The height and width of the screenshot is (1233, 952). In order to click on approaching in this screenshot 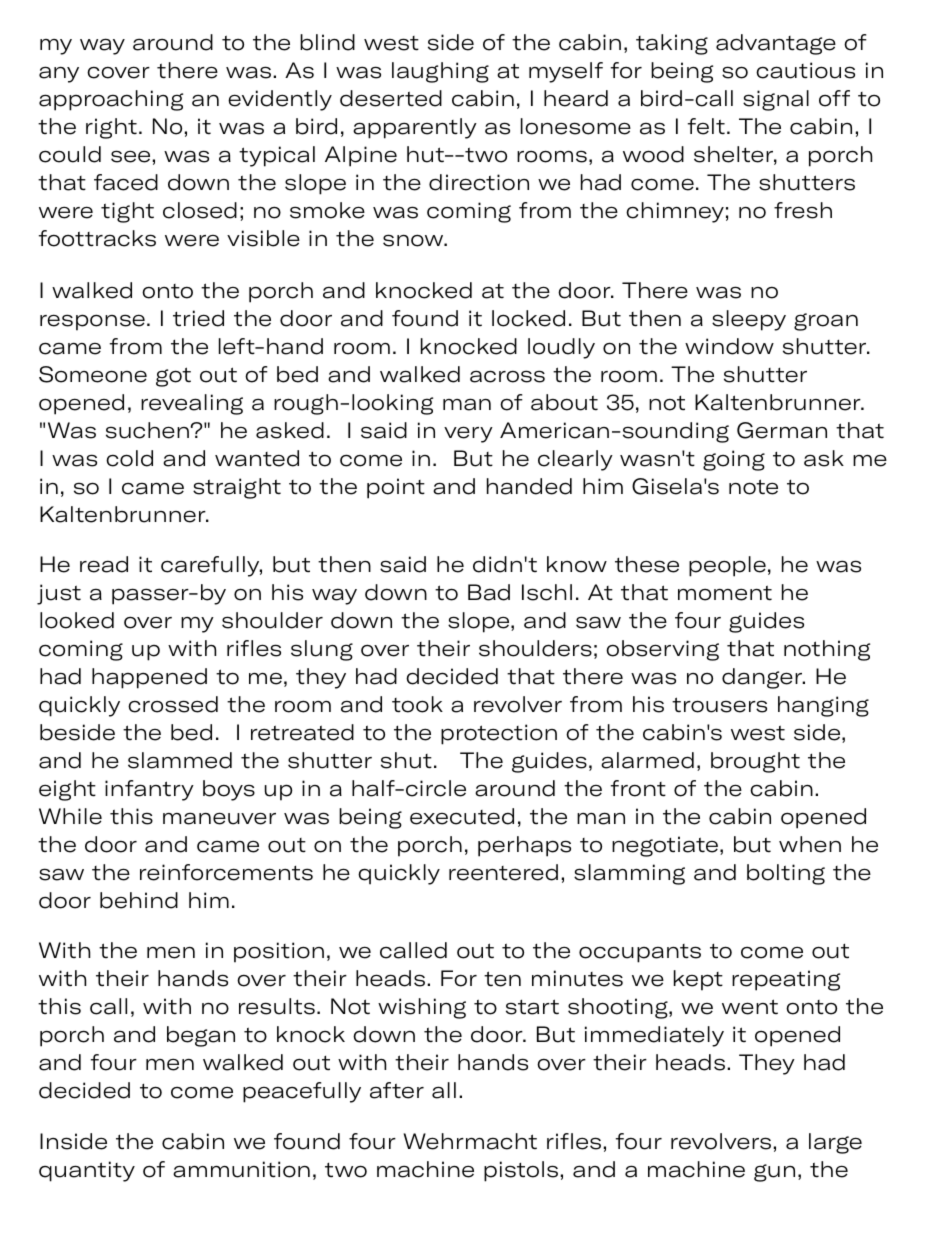, I will do `click(111, 100)`.
